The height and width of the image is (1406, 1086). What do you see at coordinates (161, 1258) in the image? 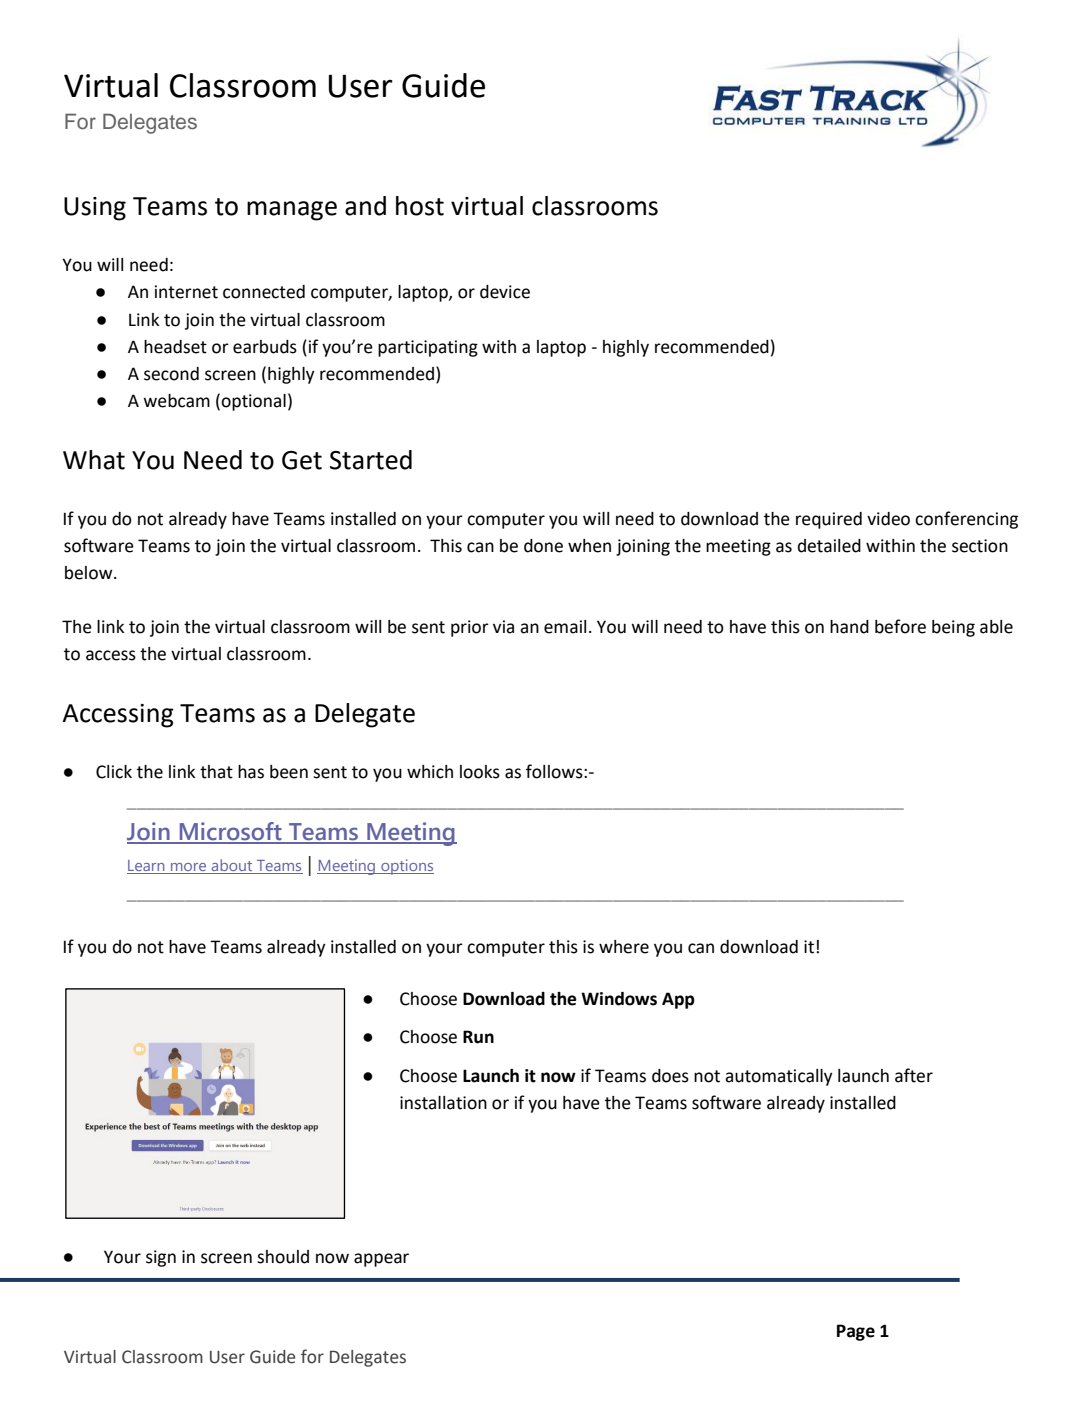
I see `sign` at bounding box center [161, 1258].
